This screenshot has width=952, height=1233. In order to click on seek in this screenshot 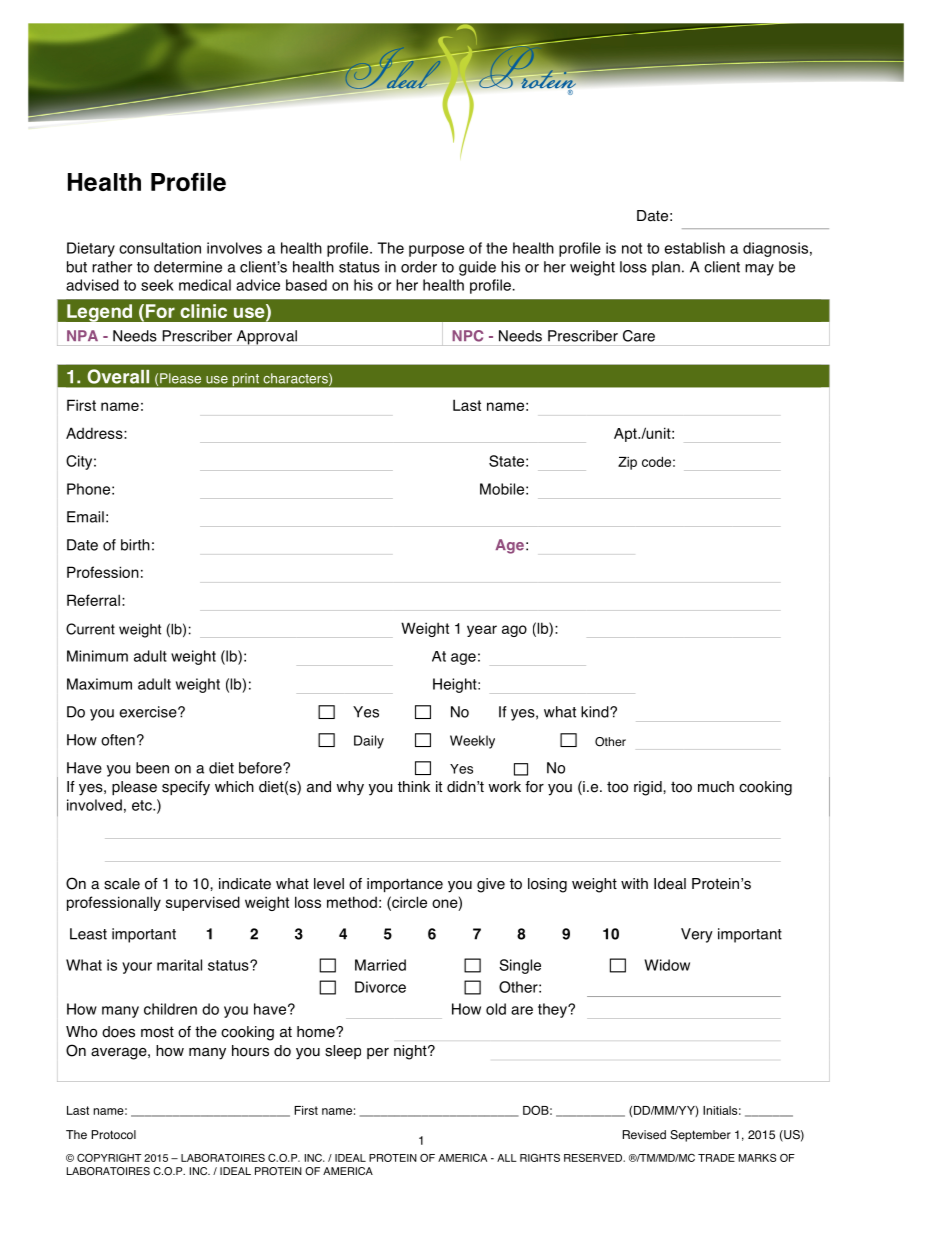, I will do `click(157, 285)`.
